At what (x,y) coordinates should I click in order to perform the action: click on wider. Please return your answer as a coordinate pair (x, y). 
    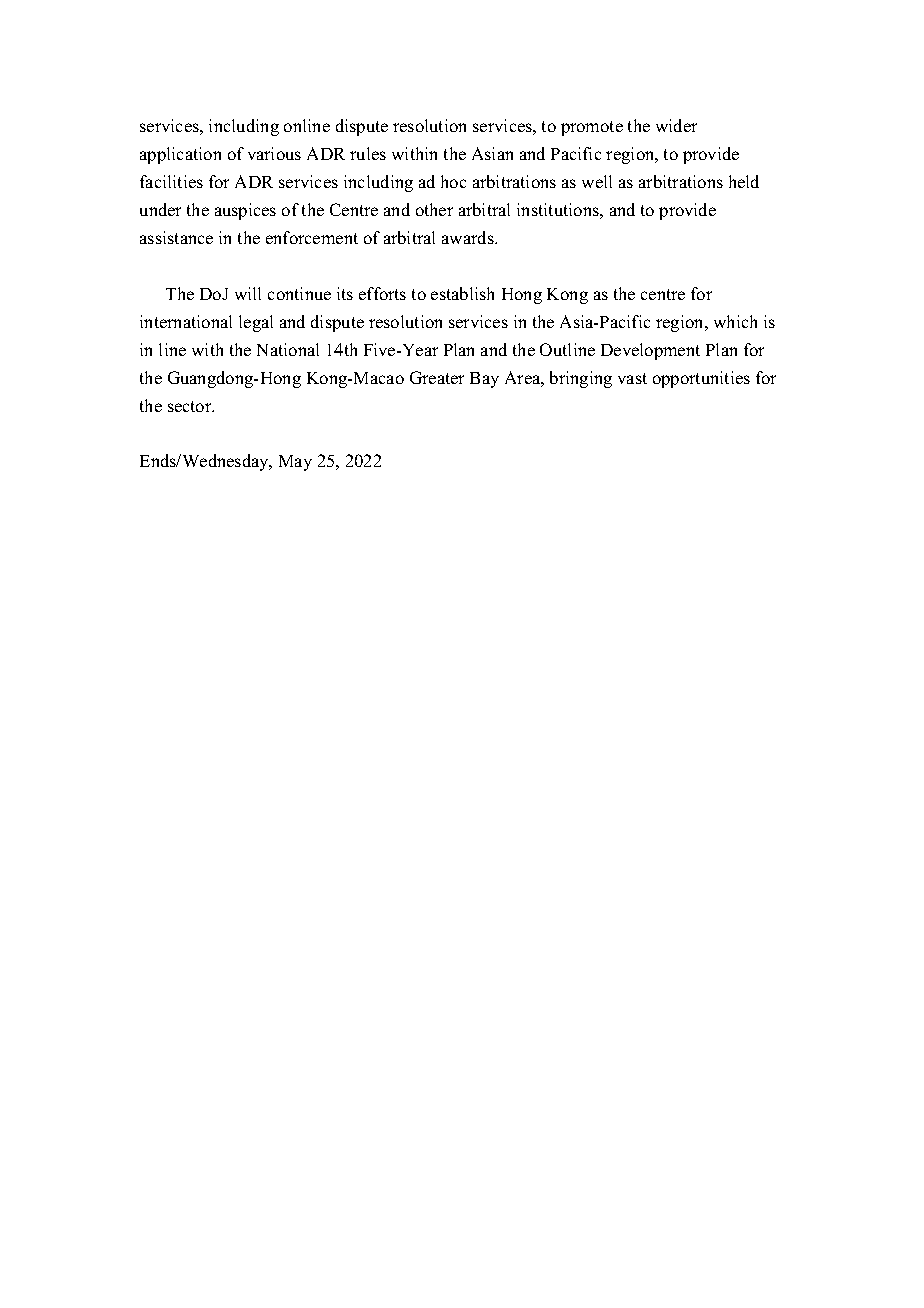
    Looking at the image, I should click on (676, 125).
